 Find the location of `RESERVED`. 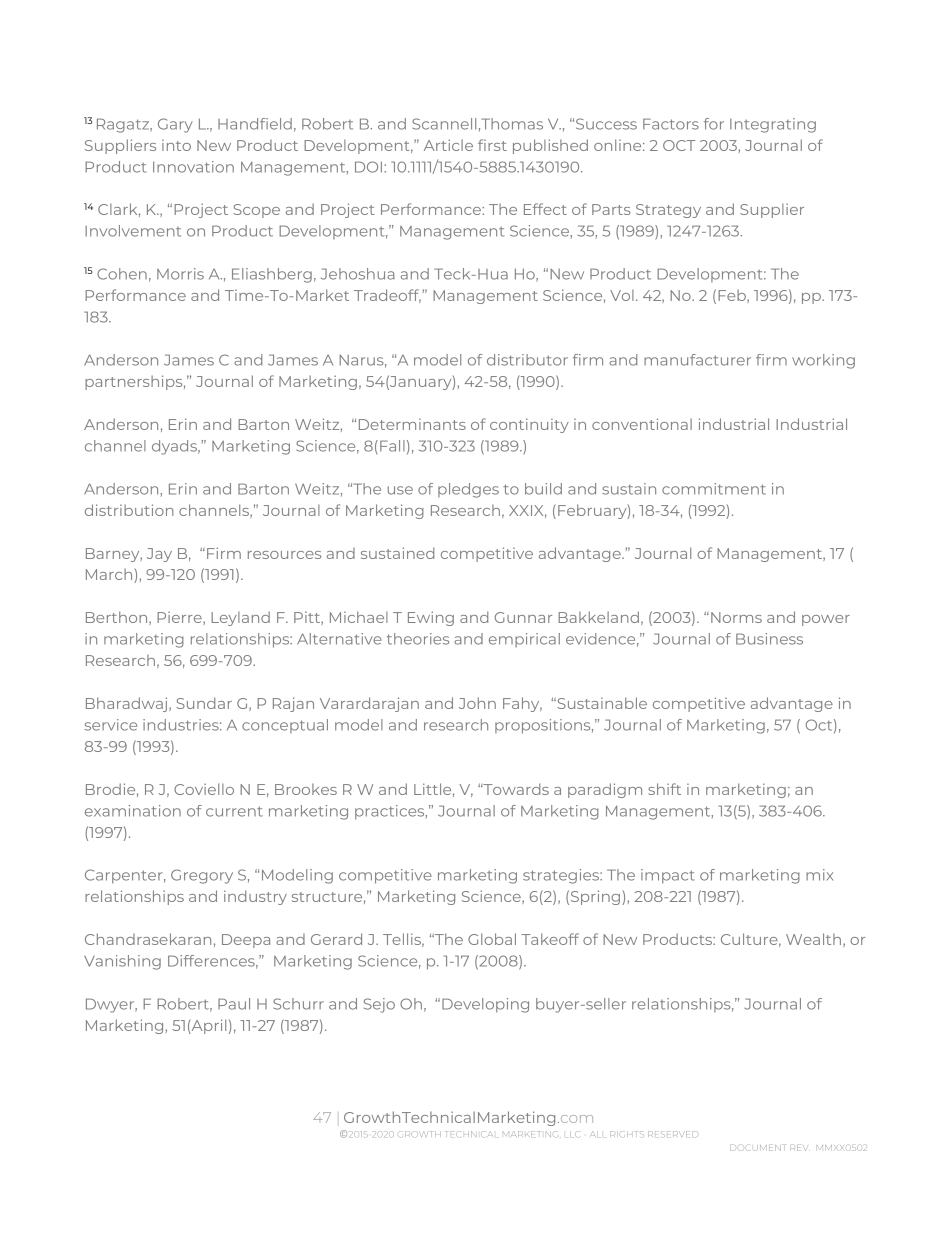

RESERVED is located at coordinates (672, 1134).
